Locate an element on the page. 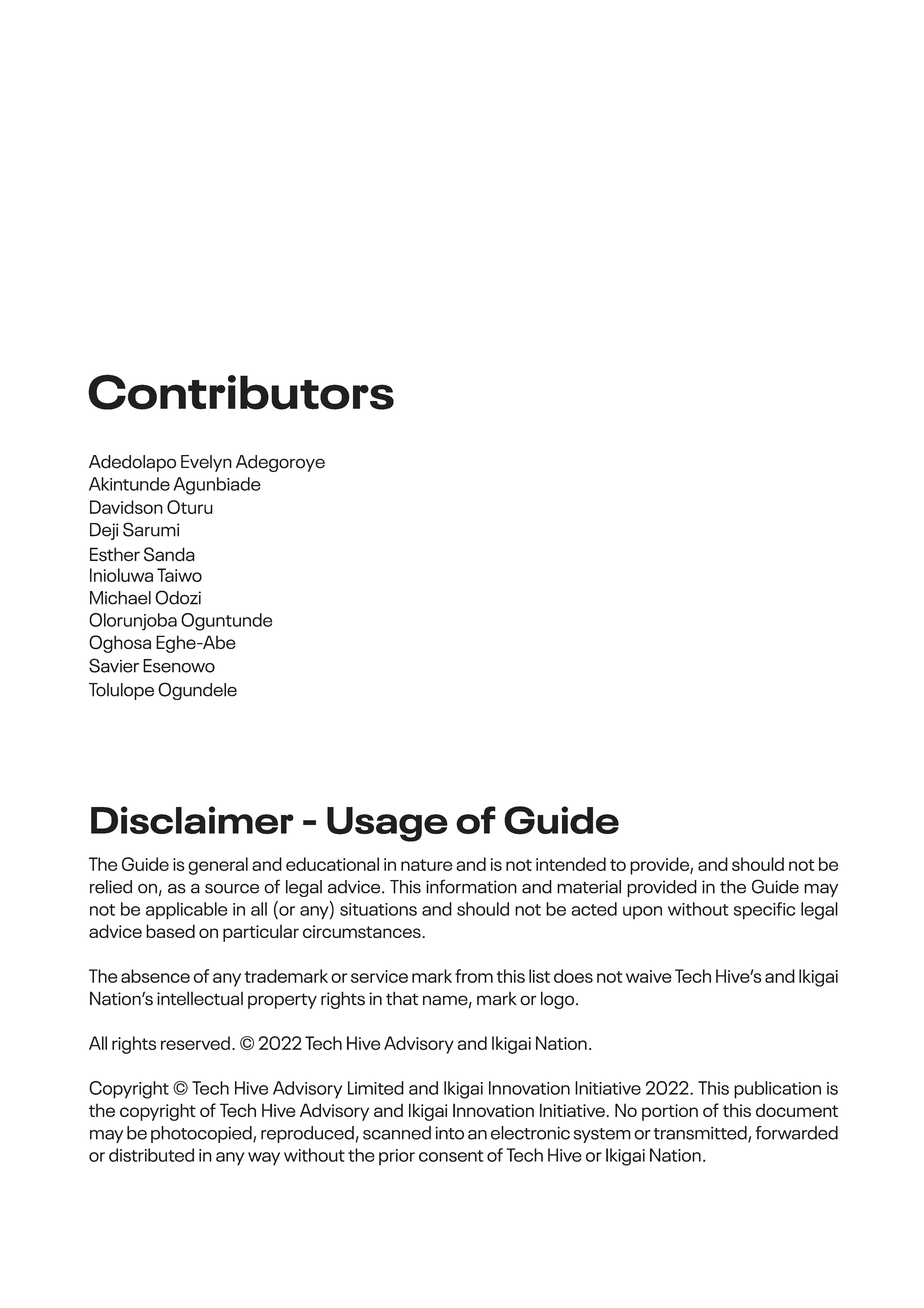 The image size is (924, 1308). intended is located at coordinates (571, 864).
